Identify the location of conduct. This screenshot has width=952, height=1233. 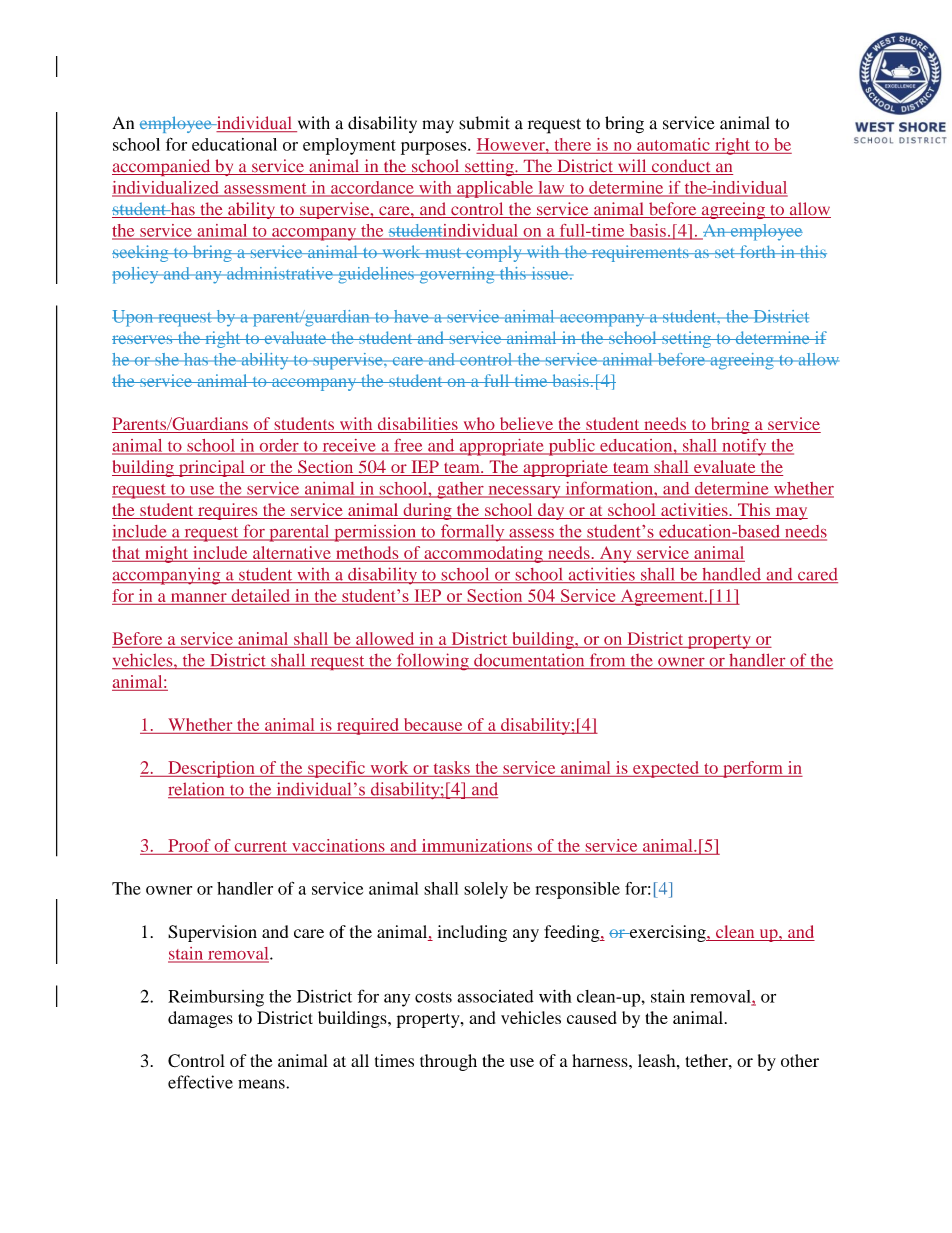
(681, 167).
